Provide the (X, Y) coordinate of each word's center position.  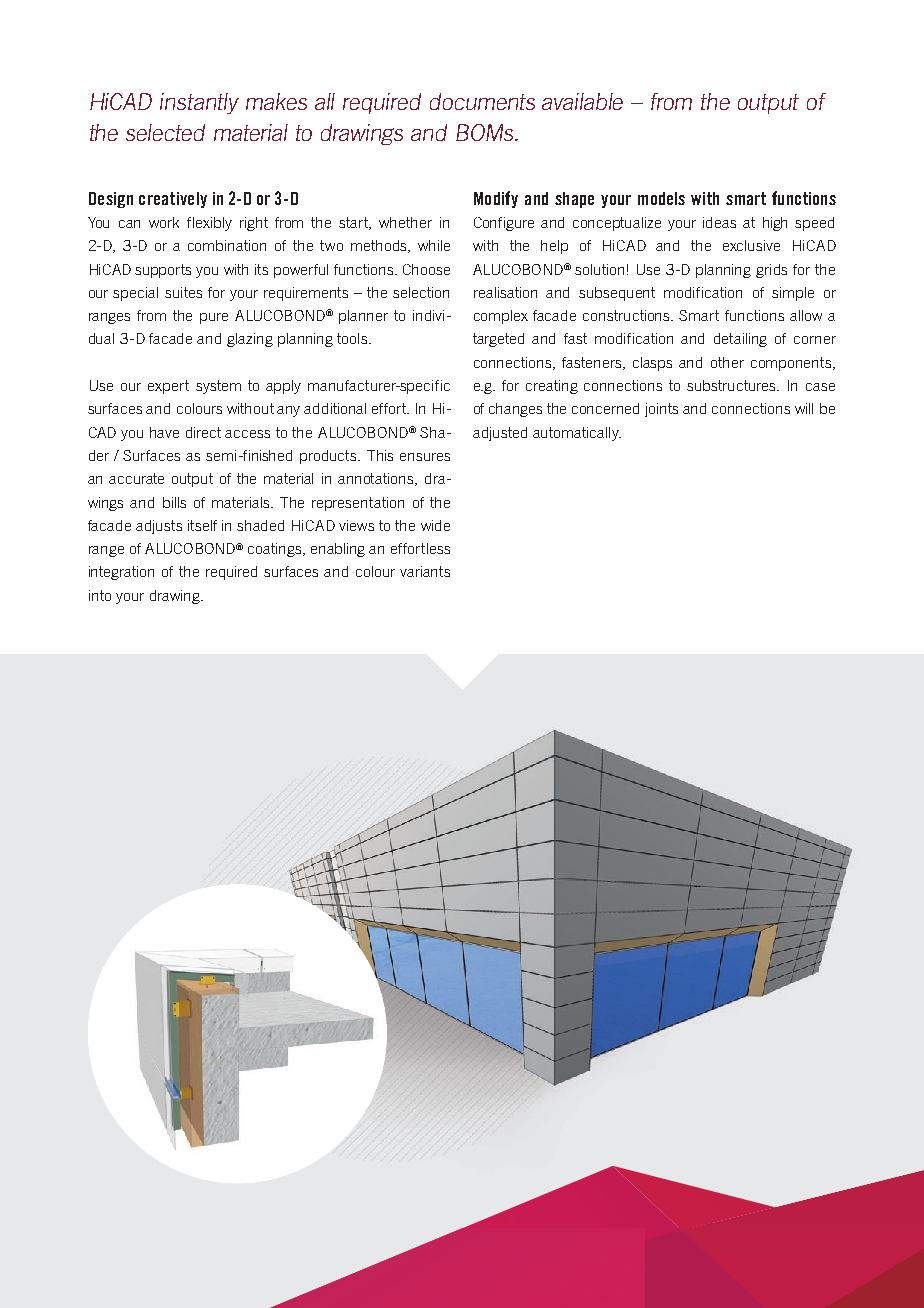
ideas (719, 222)
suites (183, 292)
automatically (577, 434)
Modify (496, 199)
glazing (250, 340)
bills (174, 502)
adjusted (500, 434)
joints (661, 410)
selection (421, 292)
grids (771, 271)
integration (121, 573)
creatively (173, 200)
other (727, 362)
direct (203, 432)
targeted (498, 340)
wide (435, 525)
